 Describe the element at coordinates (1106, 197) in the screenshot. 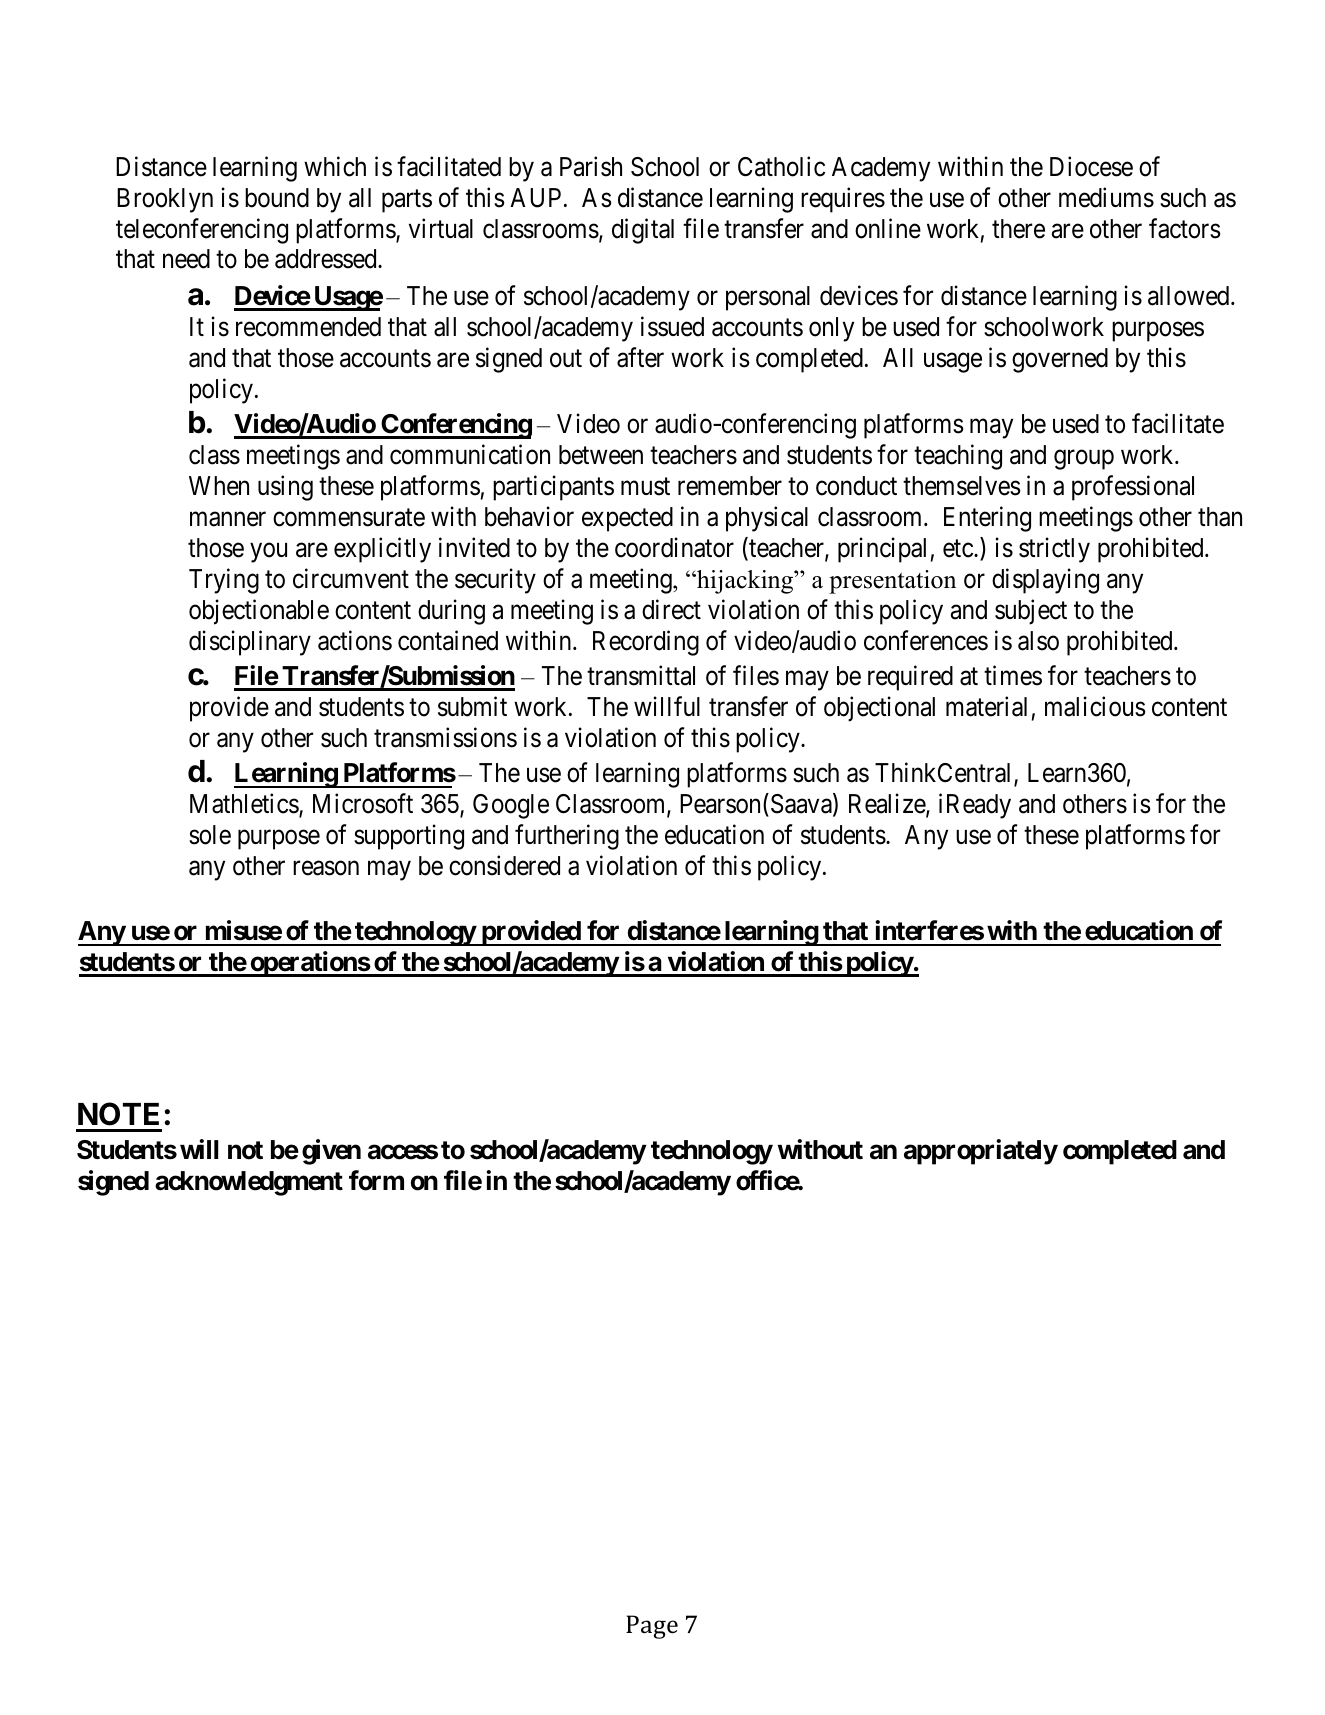

I see `mediums` at that location.
